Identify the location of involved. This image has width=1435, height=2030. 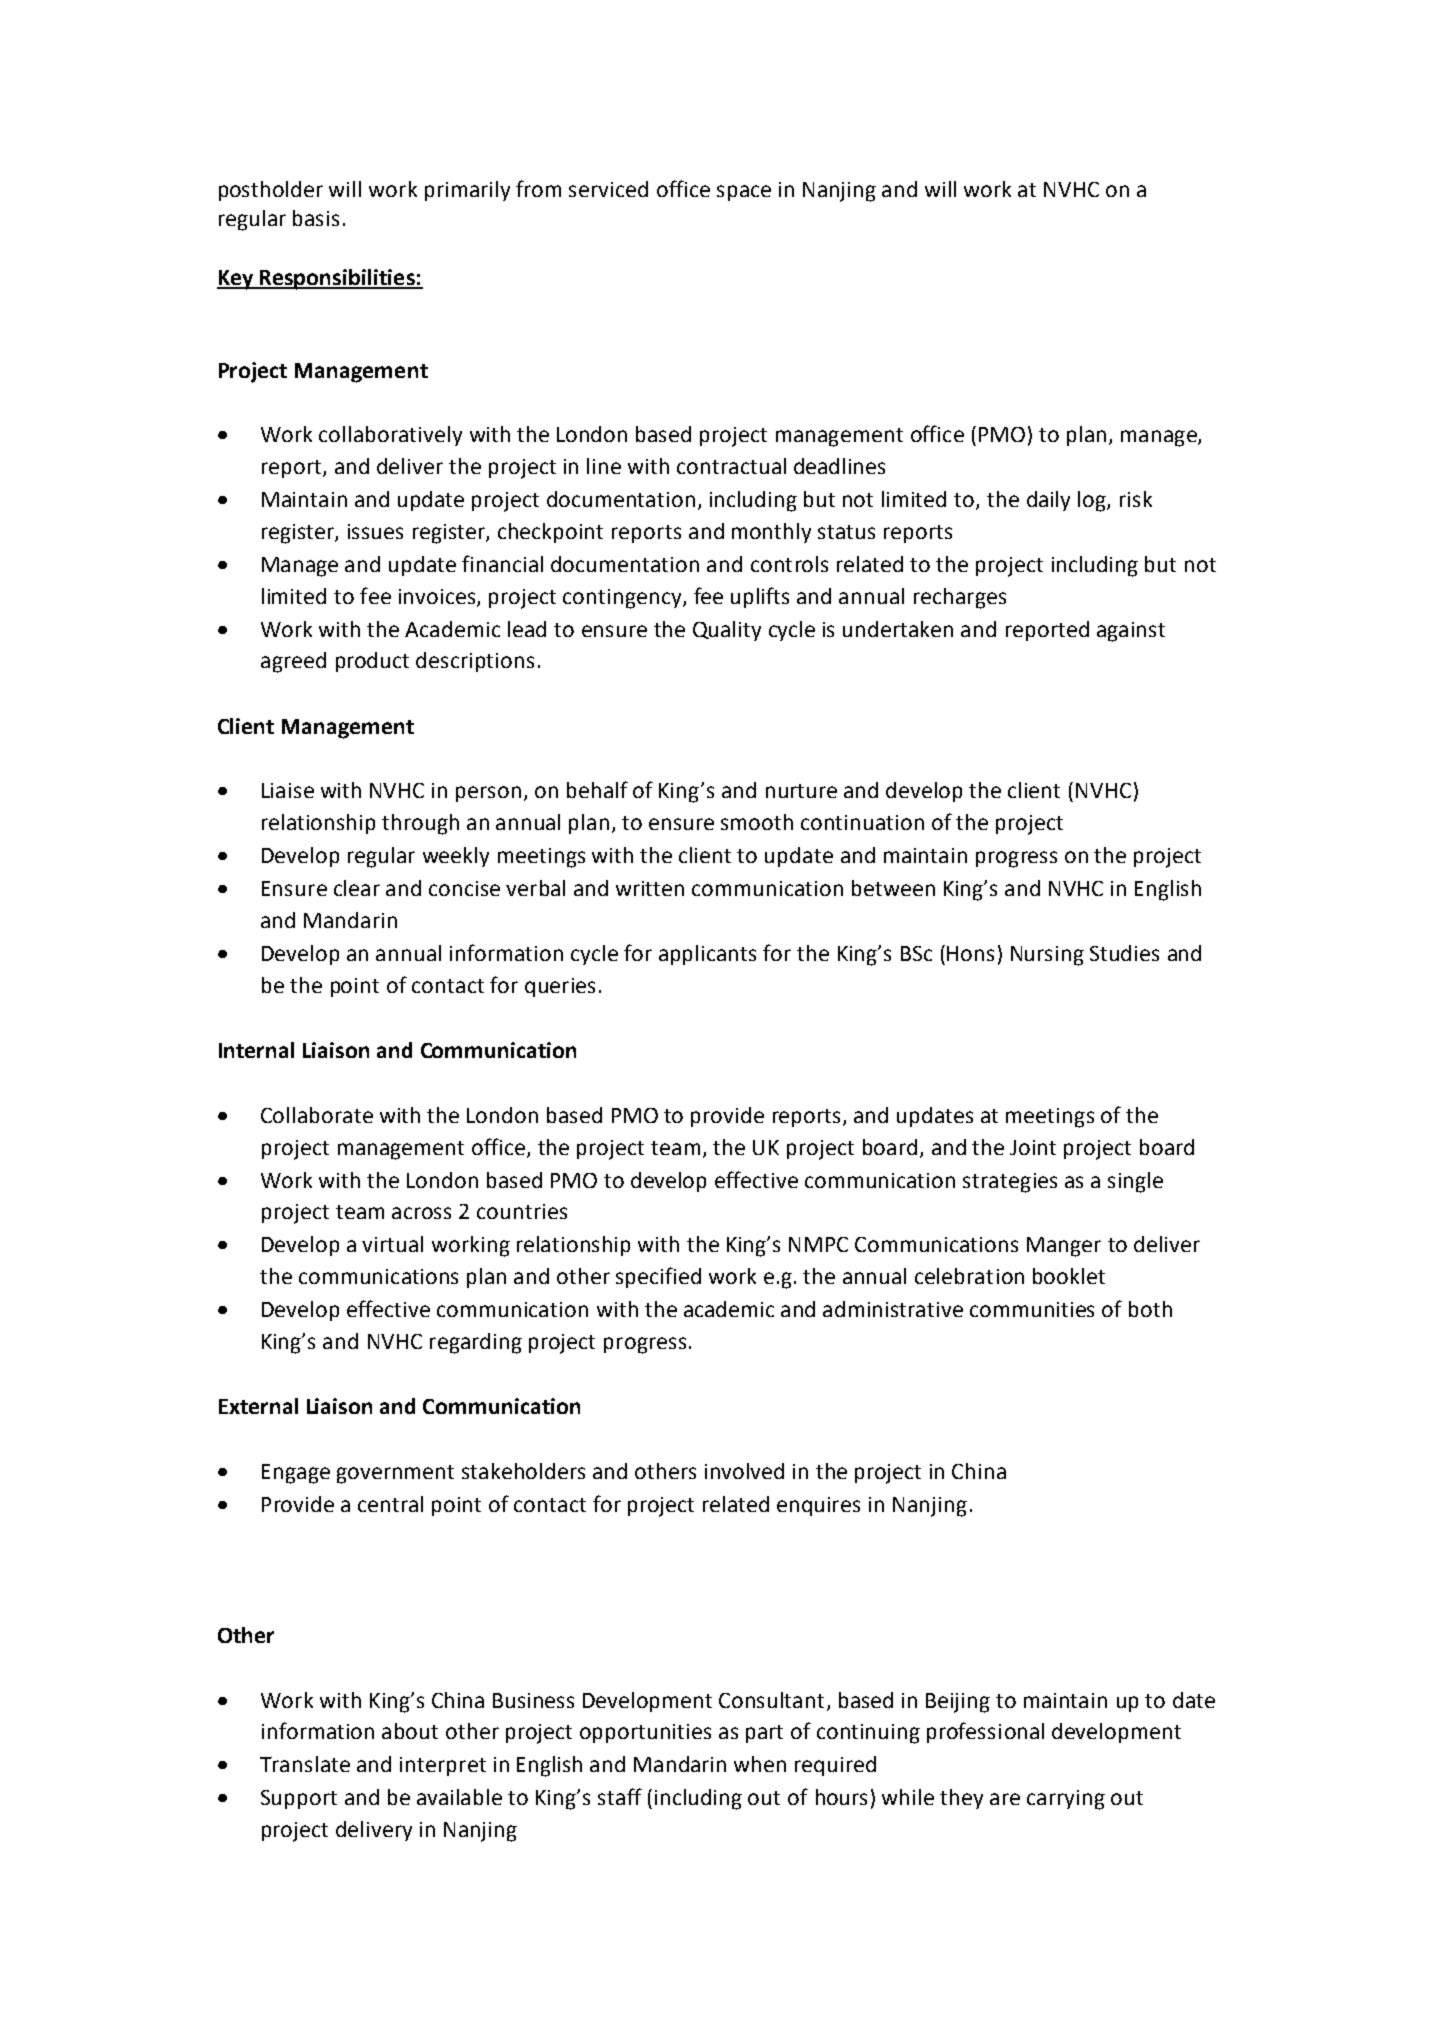
(744, 1471).
